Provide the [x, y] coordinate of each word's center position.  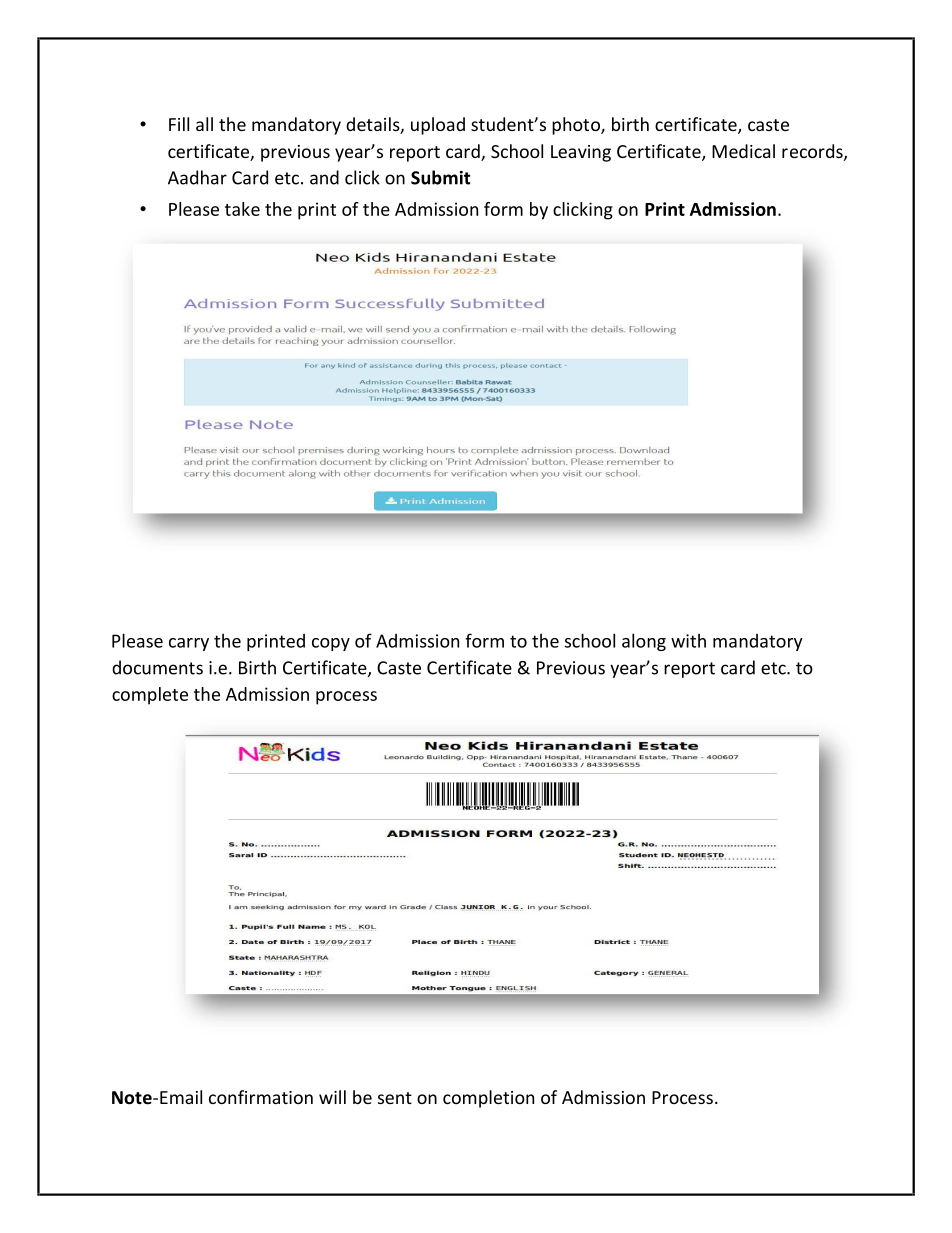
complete [150, 696]
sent [395, 1098]
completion [488, 1099]
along [644, 642]
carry [189, 644]
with [688, 641]
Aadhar [197, 177]
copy [331, 644]
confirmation [261, 1097]
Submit [440, 177]
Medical [743, 151]
